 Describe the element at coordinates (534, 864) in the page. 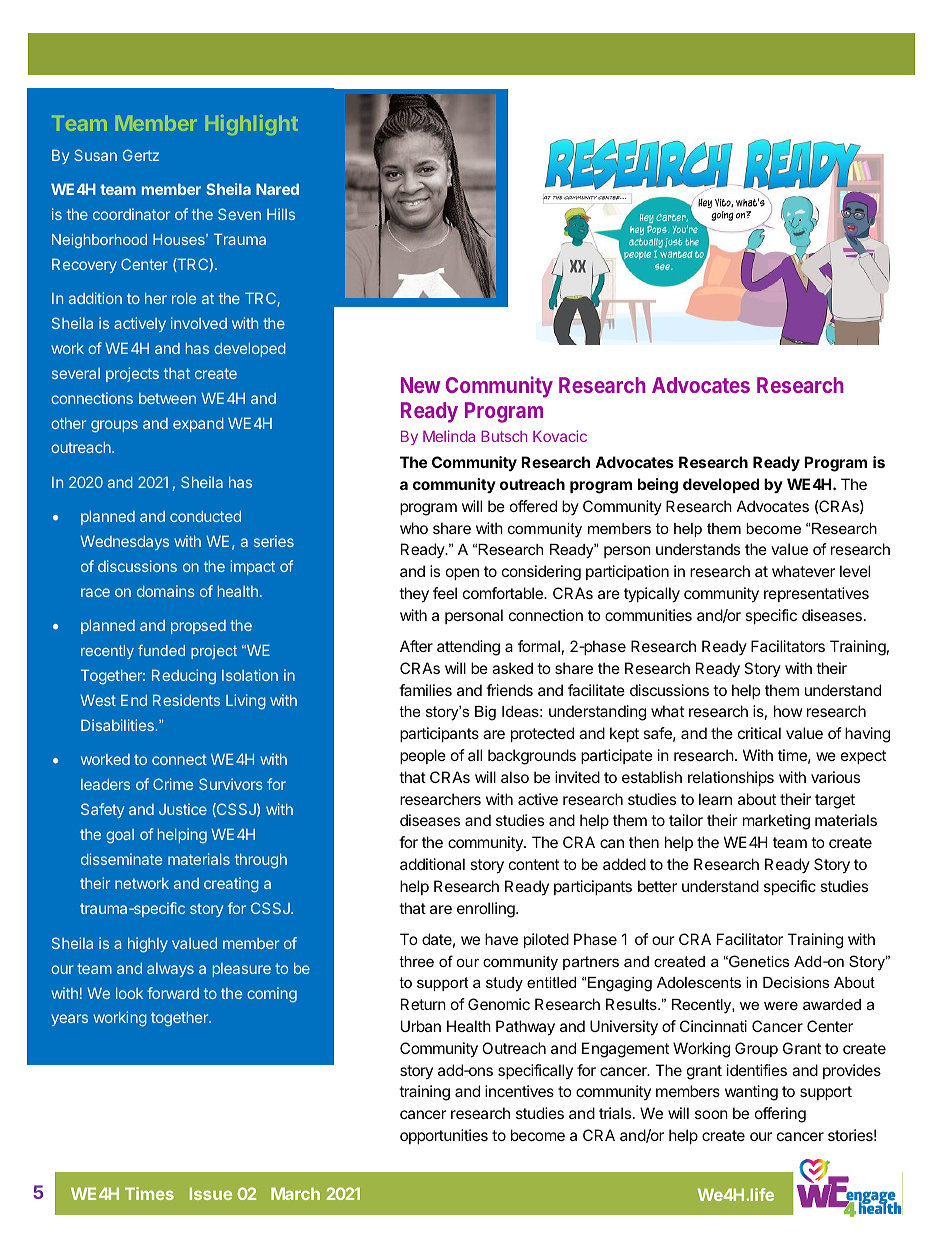

I see `content` at that location.
